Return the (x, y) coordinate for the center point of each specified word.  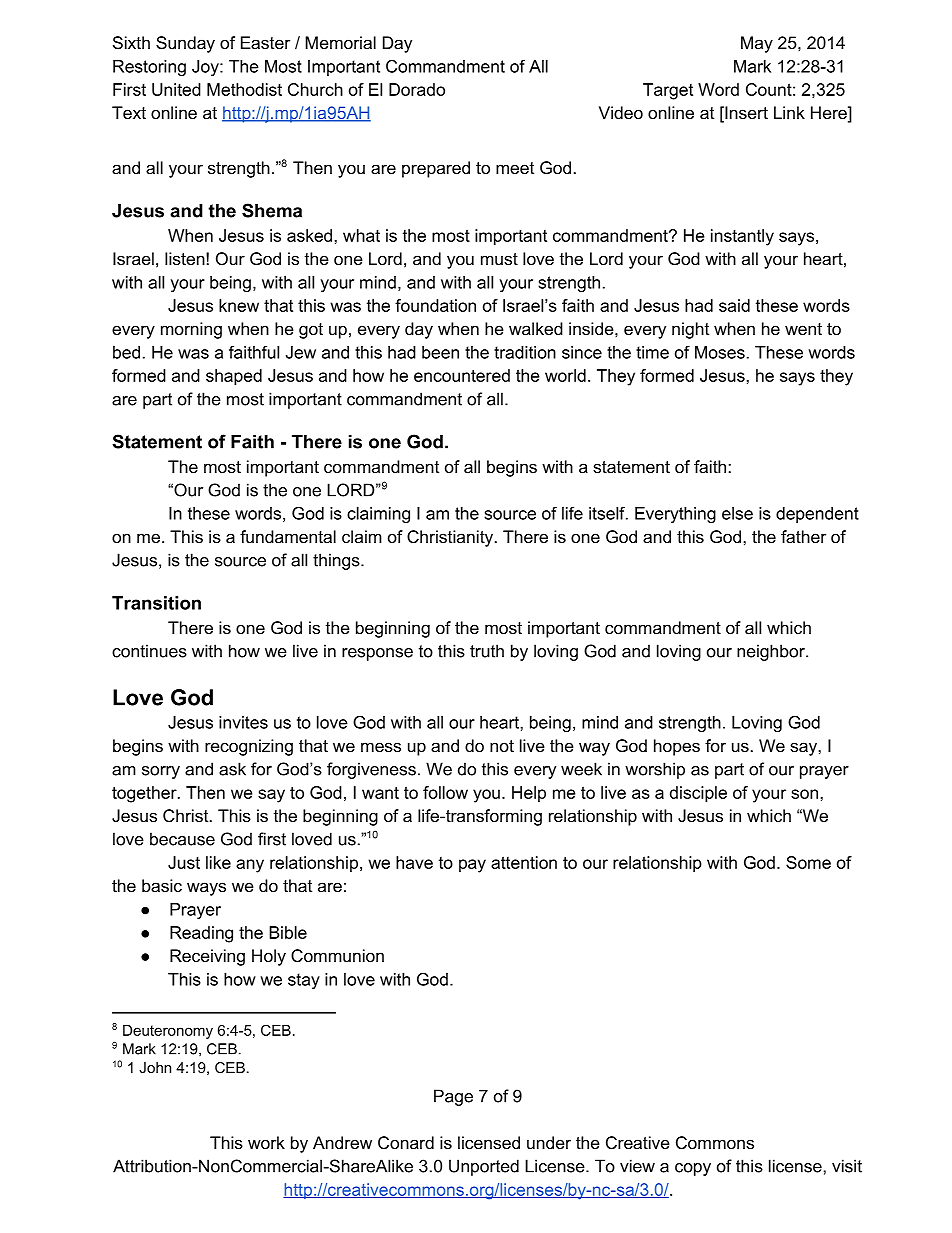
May (757, 44)
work (266, 1142)
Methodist (244, 89)
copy (693, 1169)
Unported (484, 1167)
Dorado (417, 89)
